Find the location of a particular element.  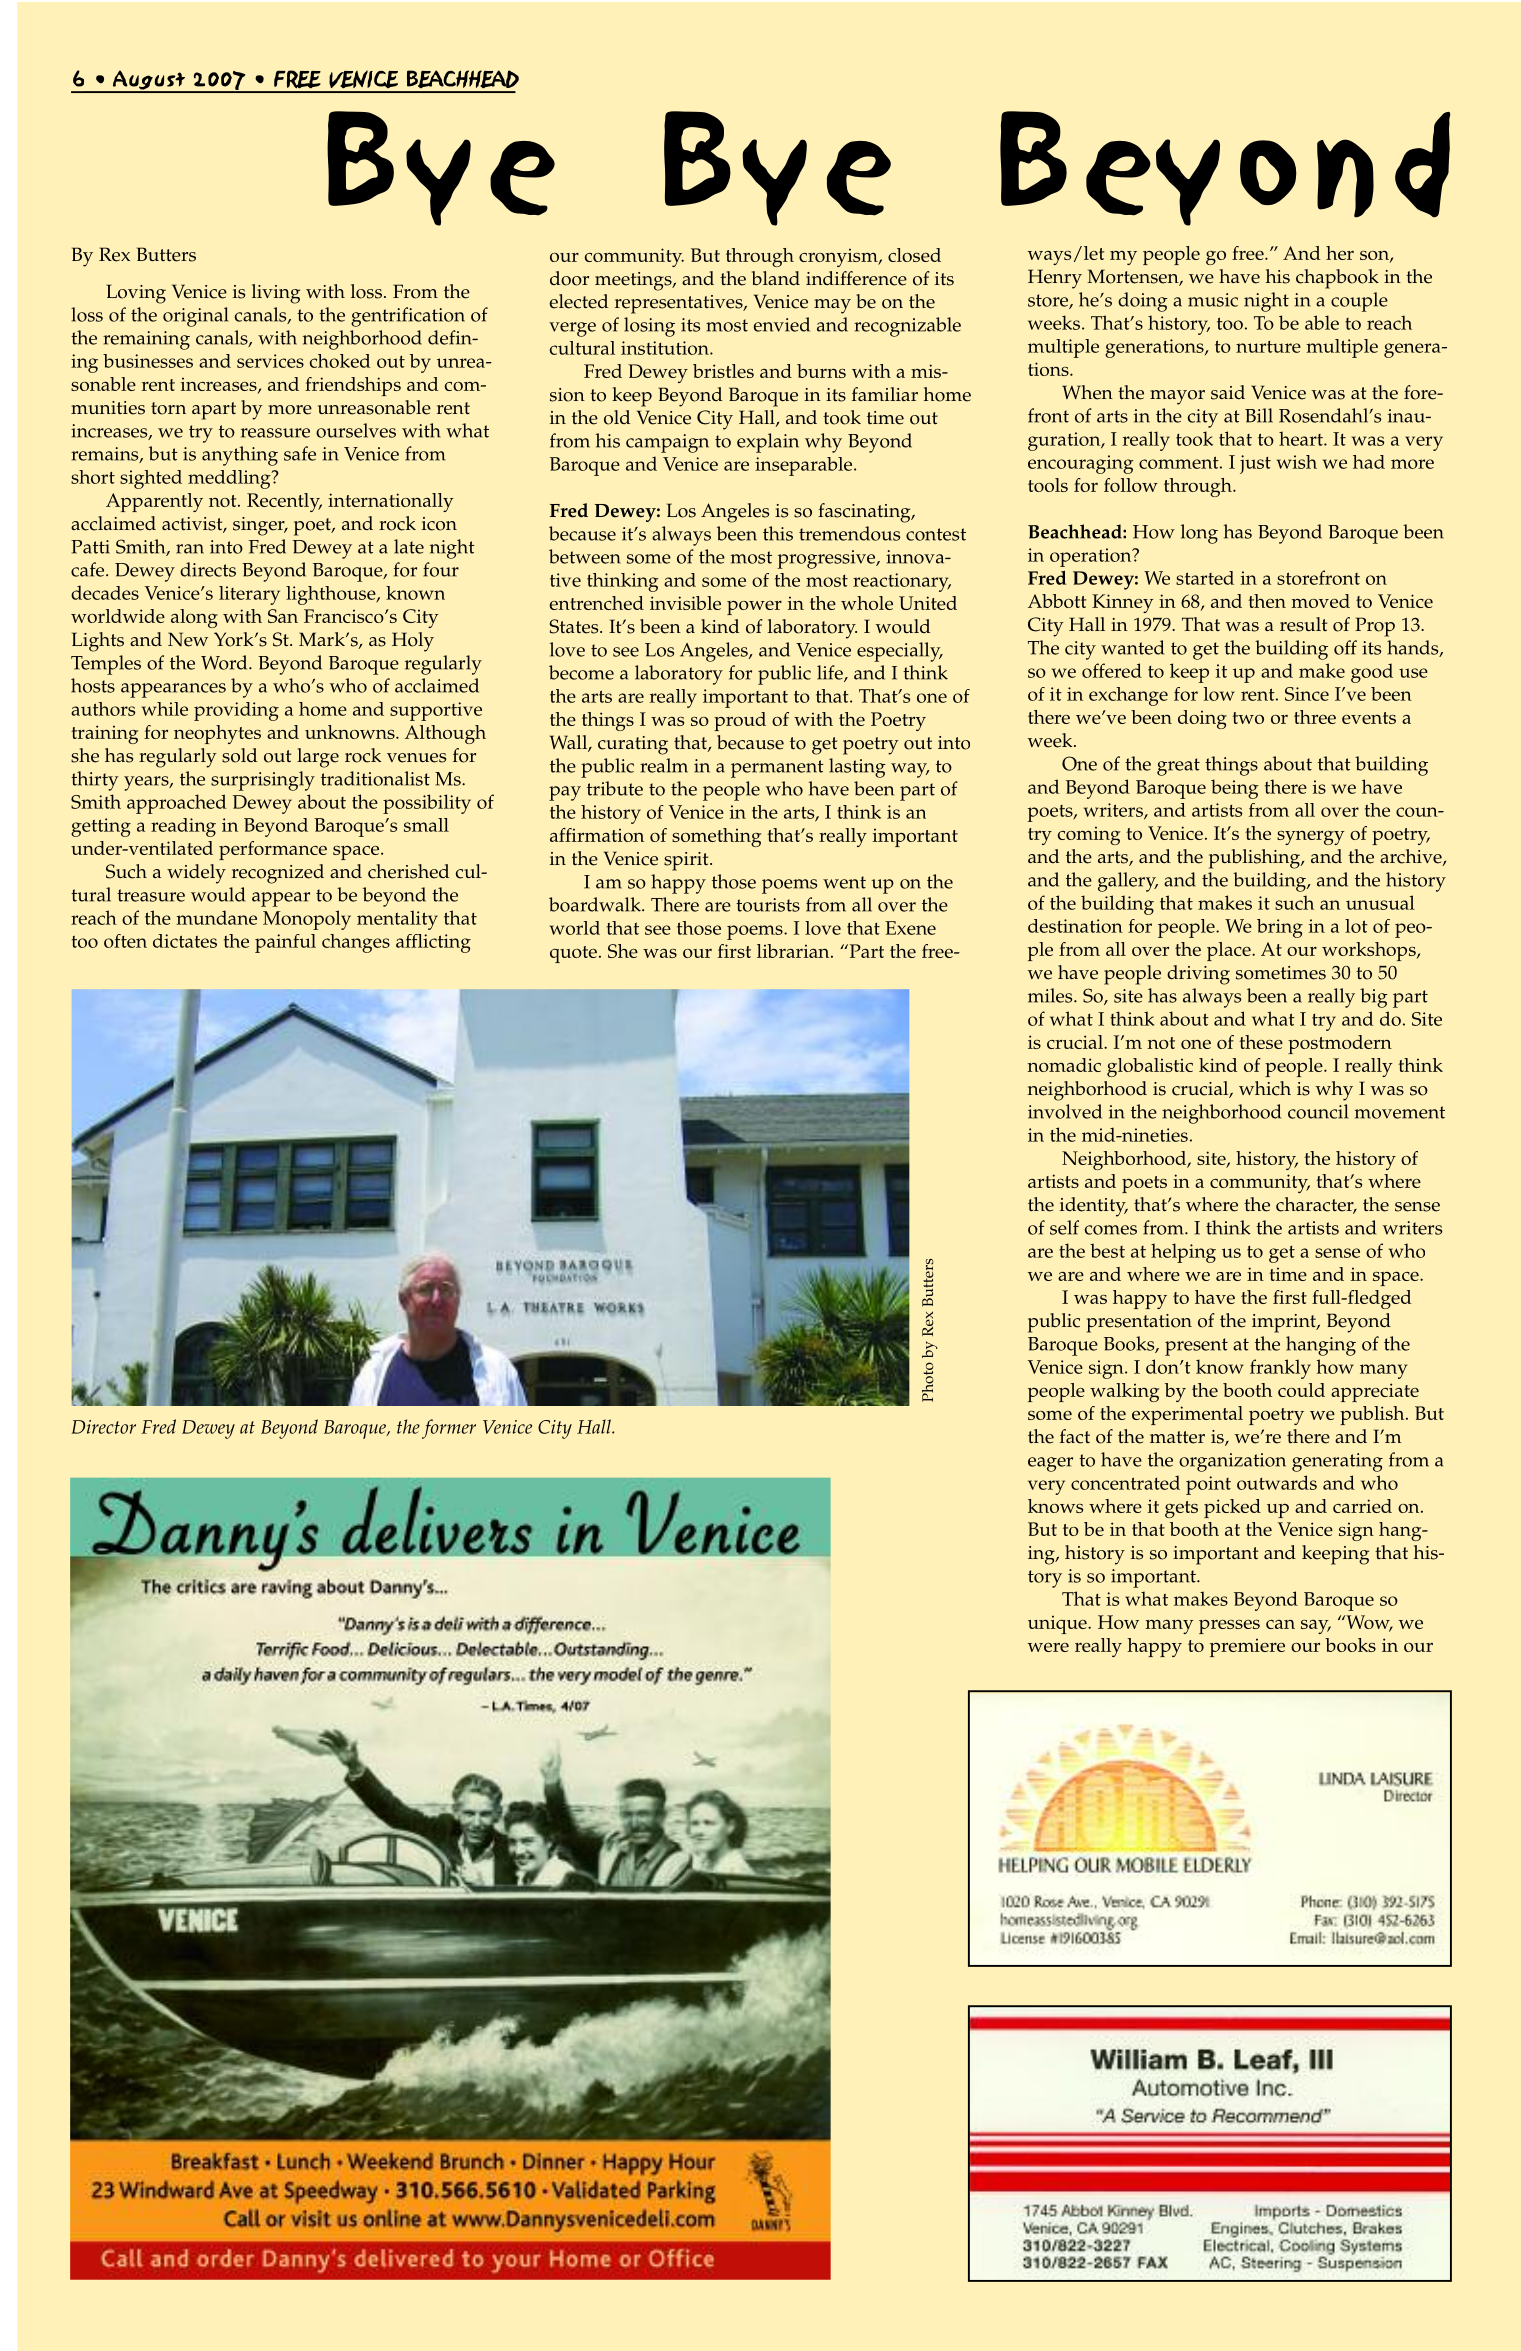

chapbook is located at coordinates (1337, 279).
